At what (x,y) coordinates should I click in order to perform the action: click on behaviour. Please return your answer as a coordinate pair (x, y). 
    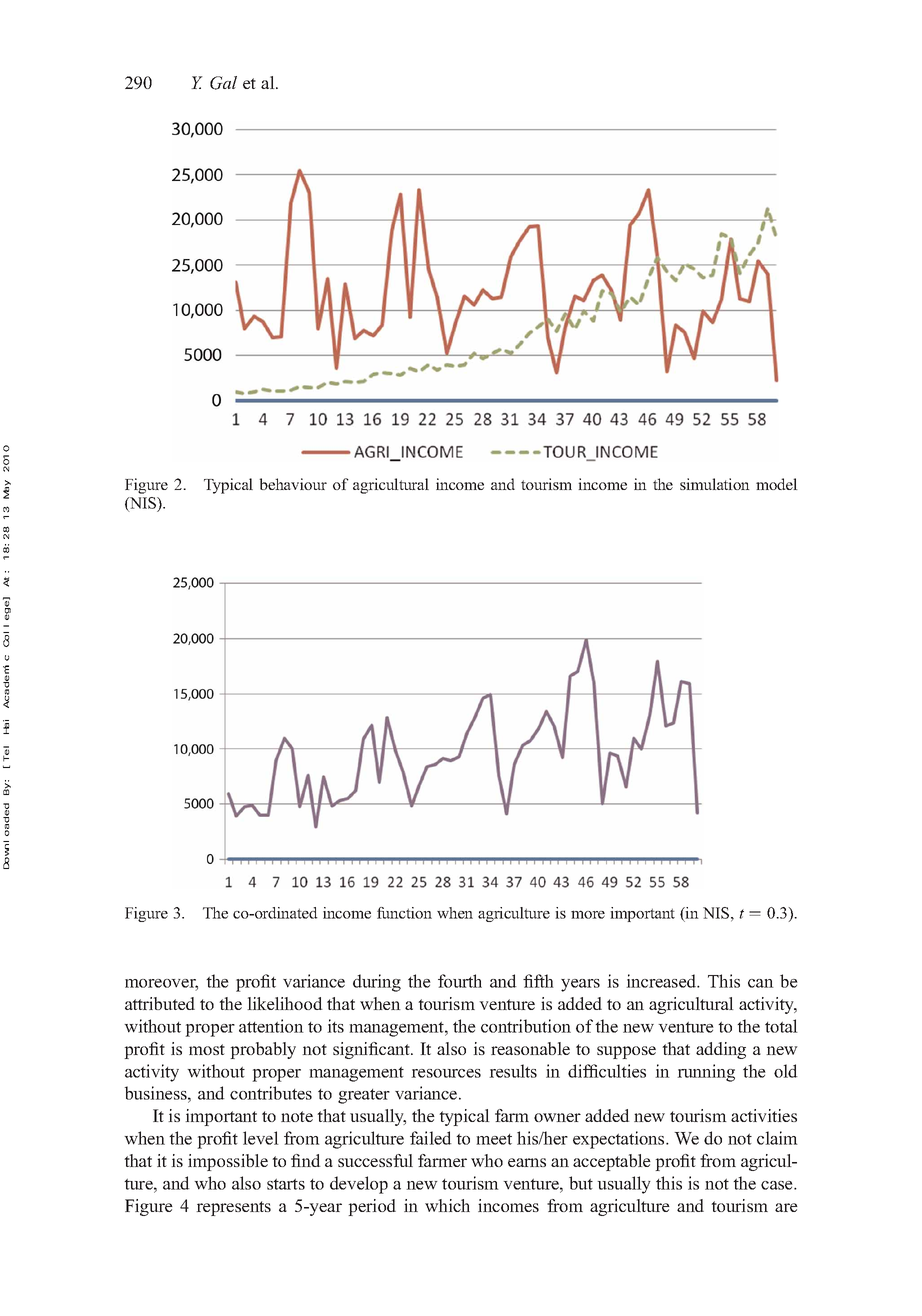
    Looking at the image, I should click on (293, 484).
